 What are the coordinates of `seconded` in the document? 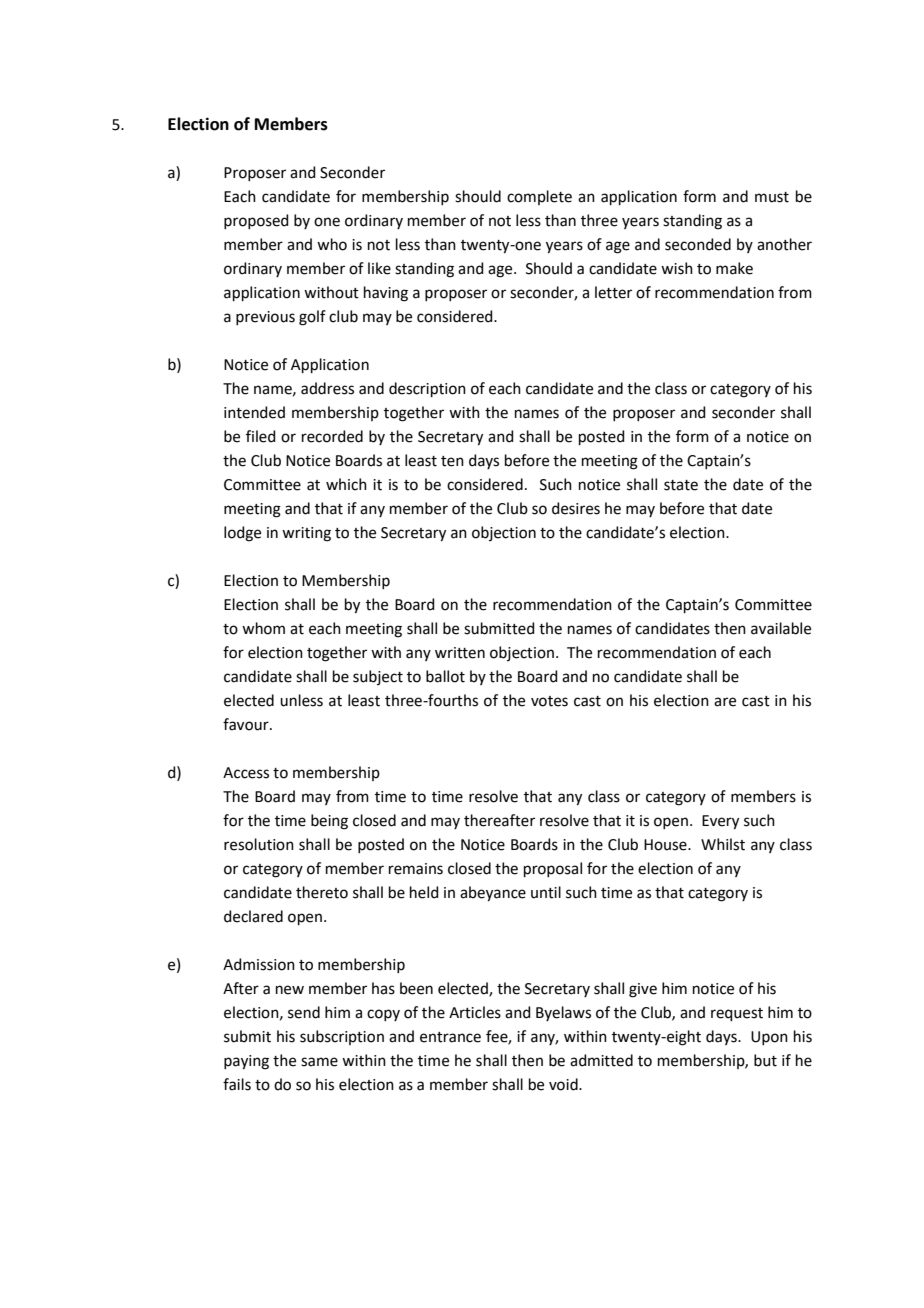 It's located at (698, 244).
